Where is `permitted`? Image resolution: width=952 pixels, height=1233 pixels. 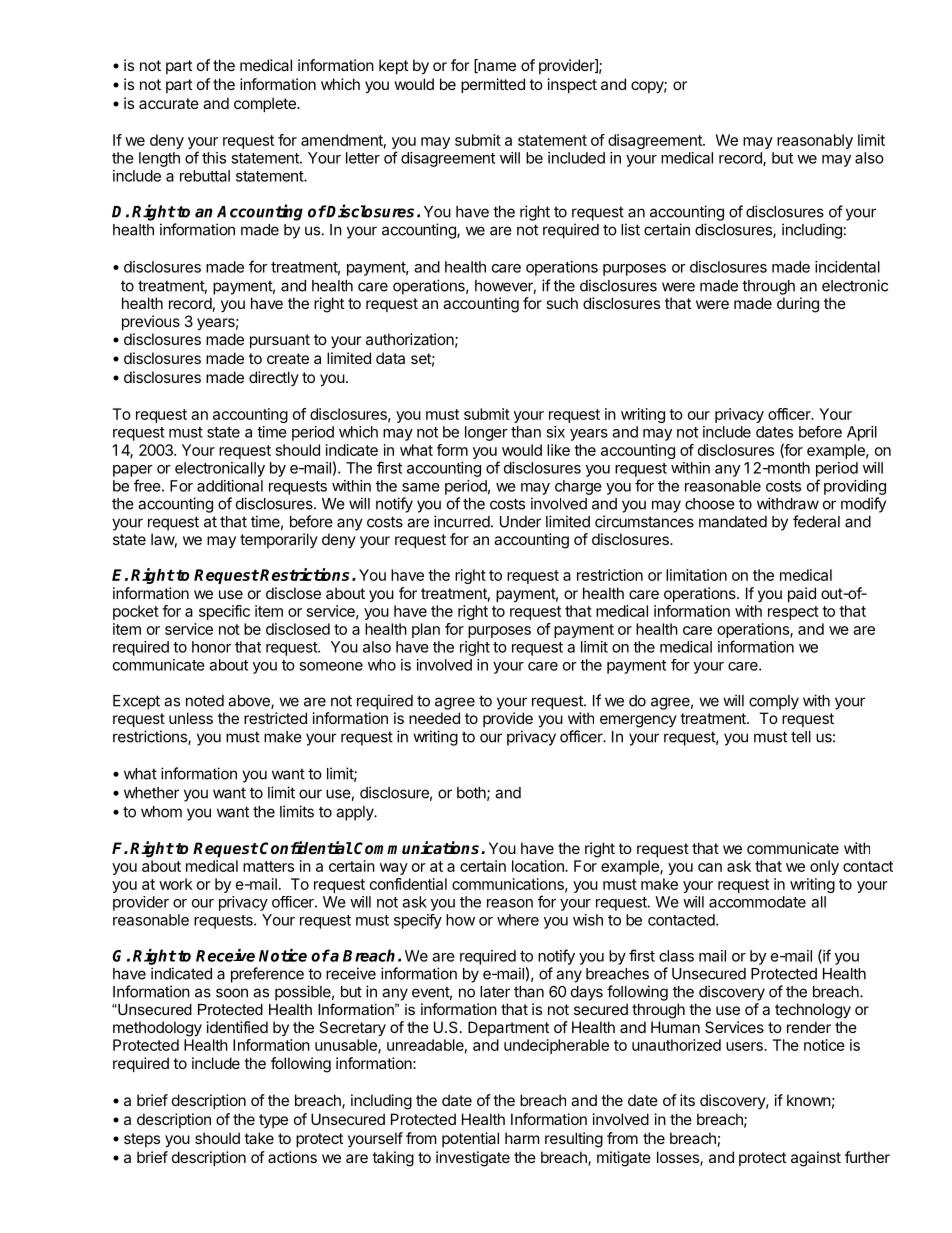
permitted is located at coordinates (493, 85).
